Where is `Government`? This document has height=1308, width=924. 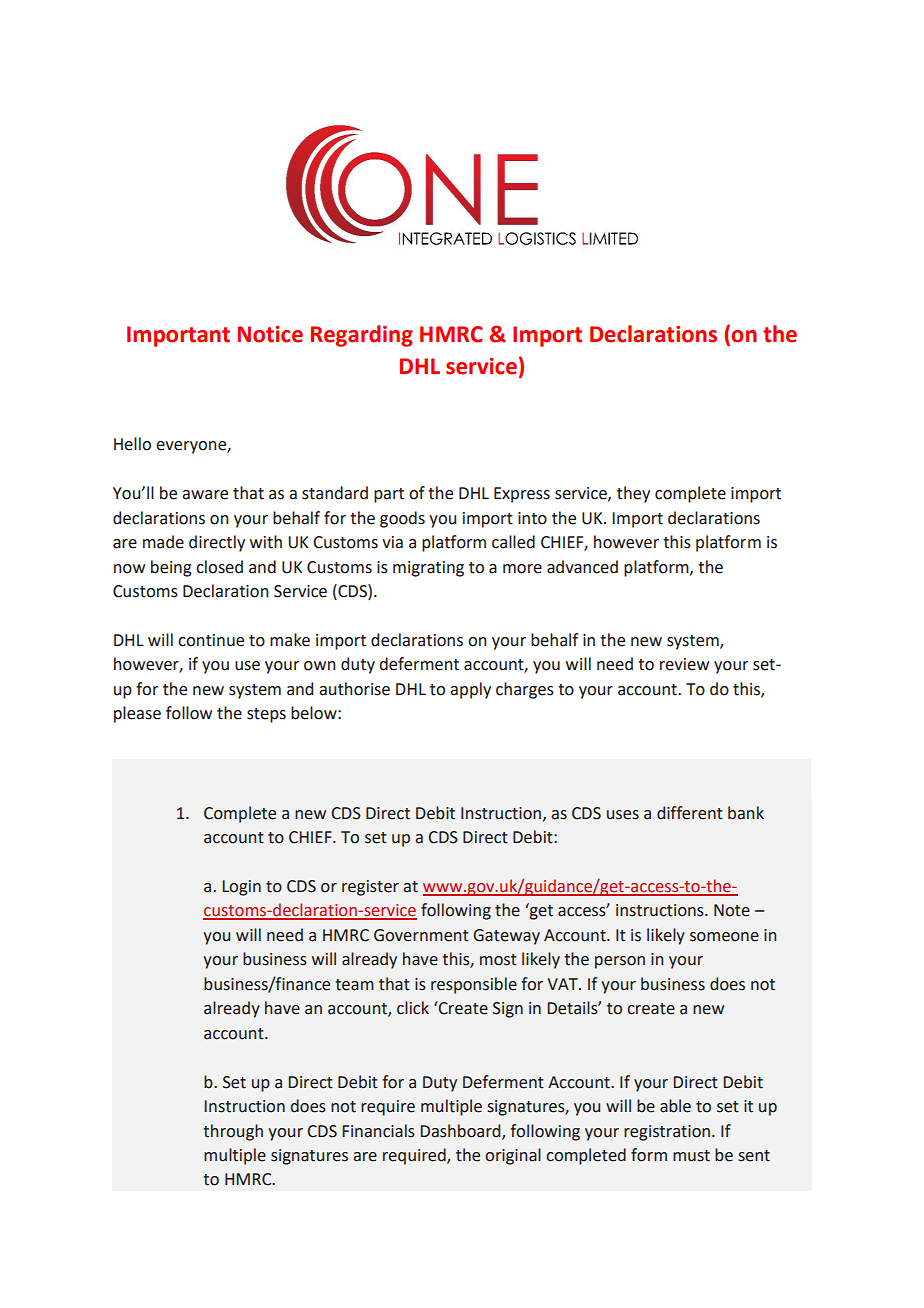 Government is located at coordinates (421, 935).
